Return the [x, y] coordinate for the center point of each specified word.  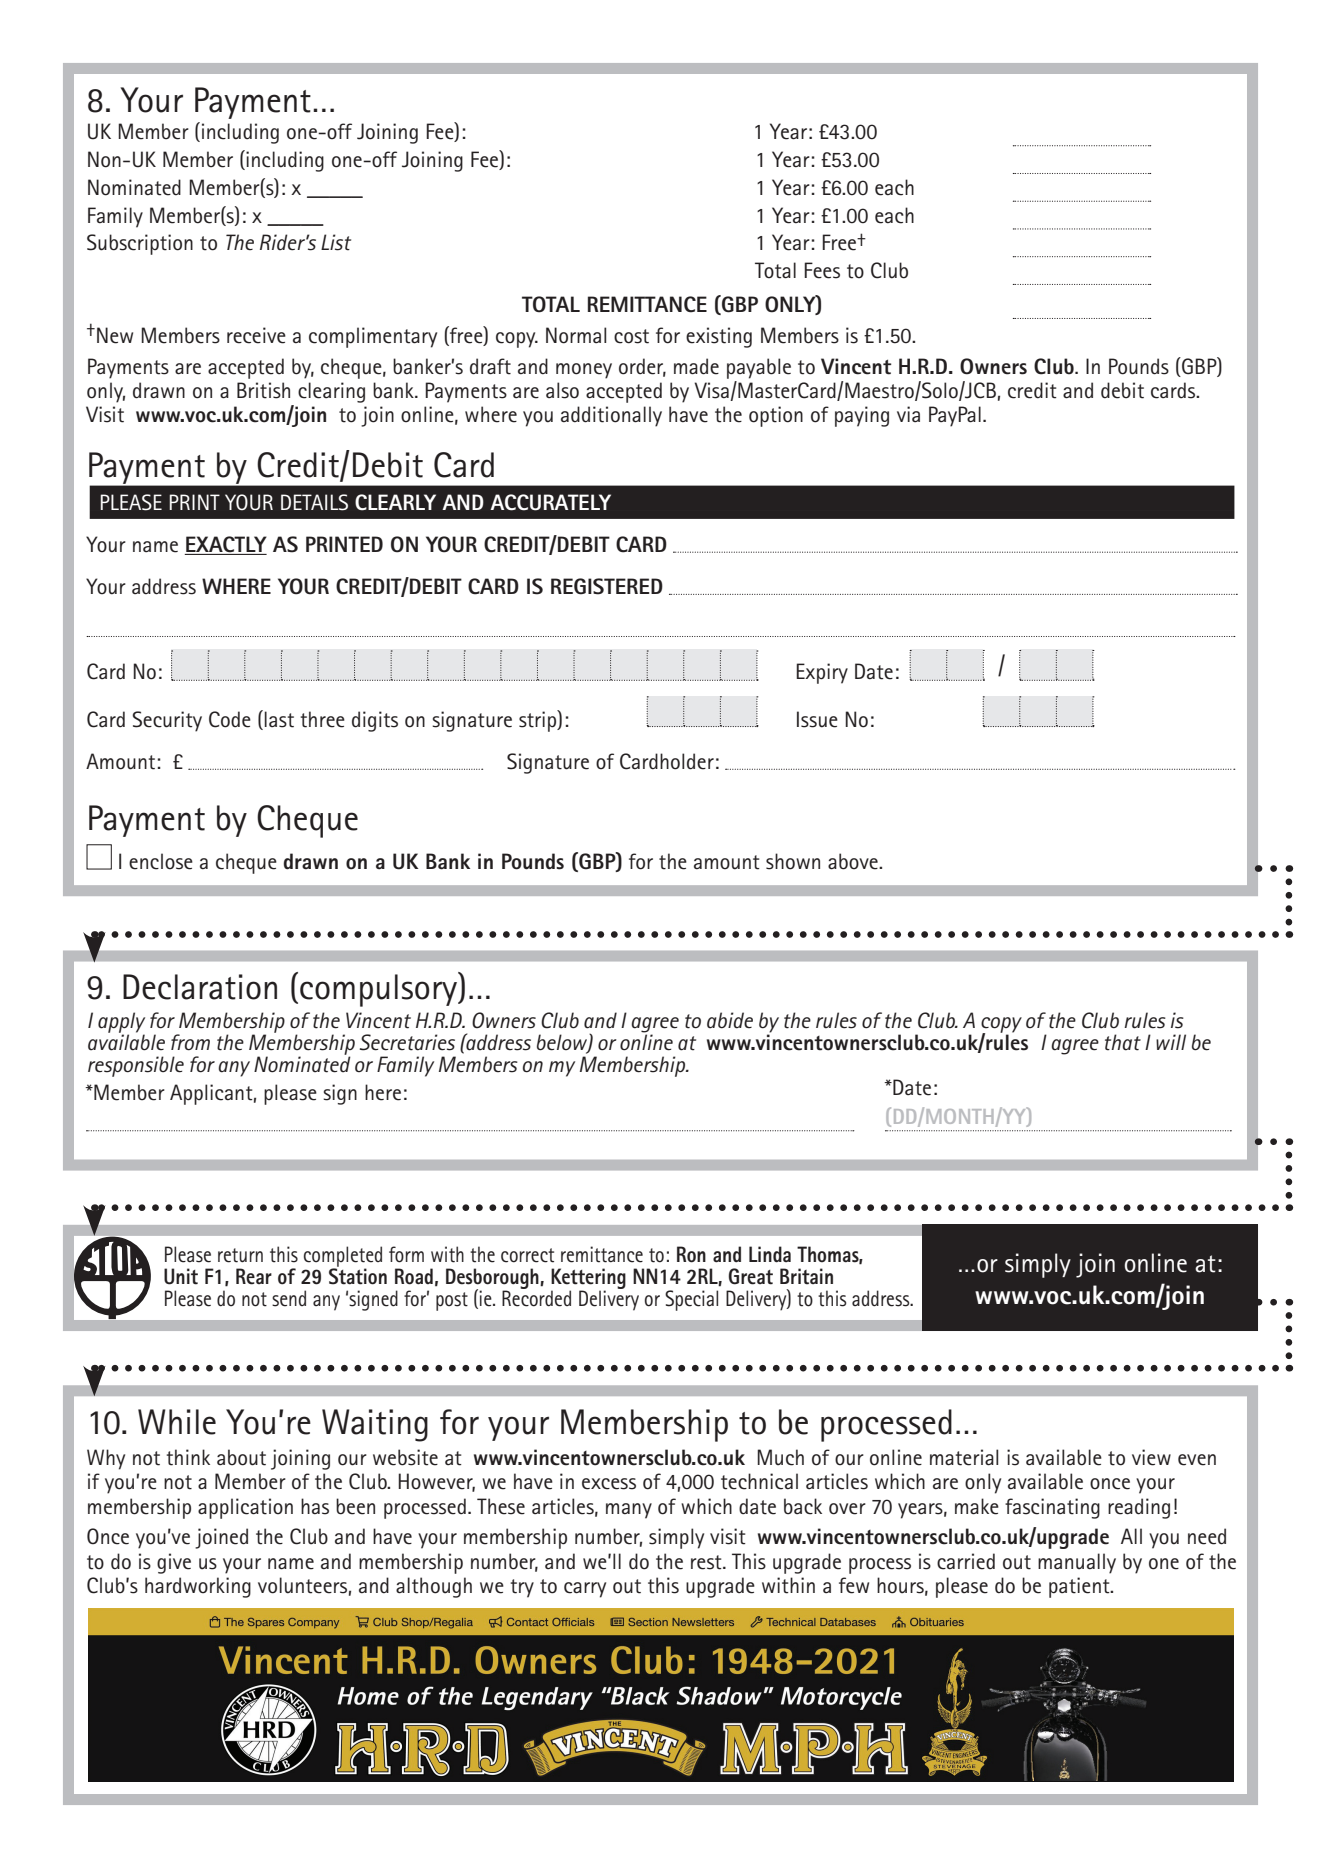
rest [707, 1562]
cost [631, 336]
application [245, 1508]
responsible [136, 1066]
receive [256, 335]
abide [730, 1020]
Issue [817, 719]
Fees [822, 270]
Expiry [822, 673]
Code [230, 719]
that [1123, 1042]
